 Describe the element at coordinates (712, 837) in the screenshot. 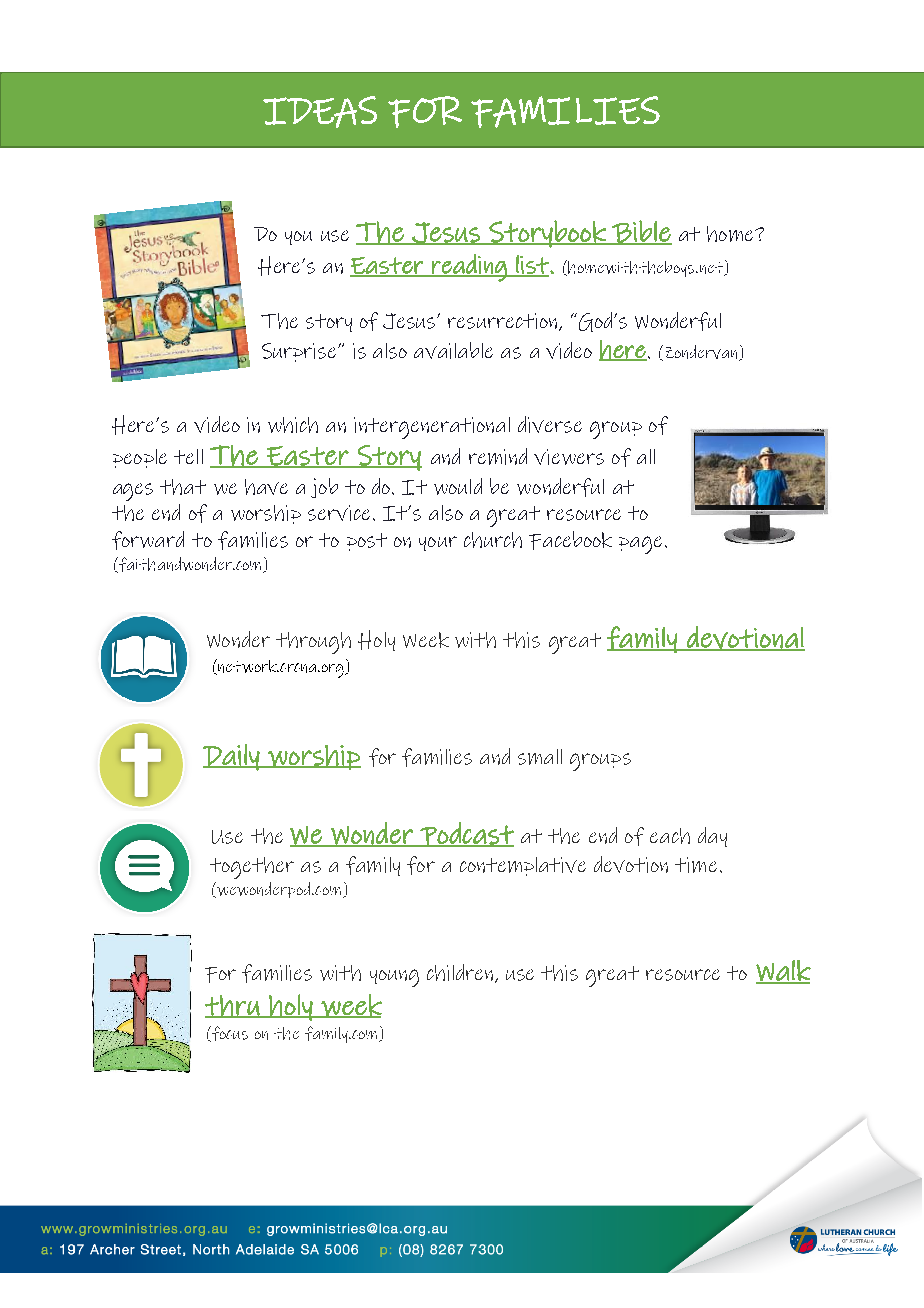

I see `day` at that location.
